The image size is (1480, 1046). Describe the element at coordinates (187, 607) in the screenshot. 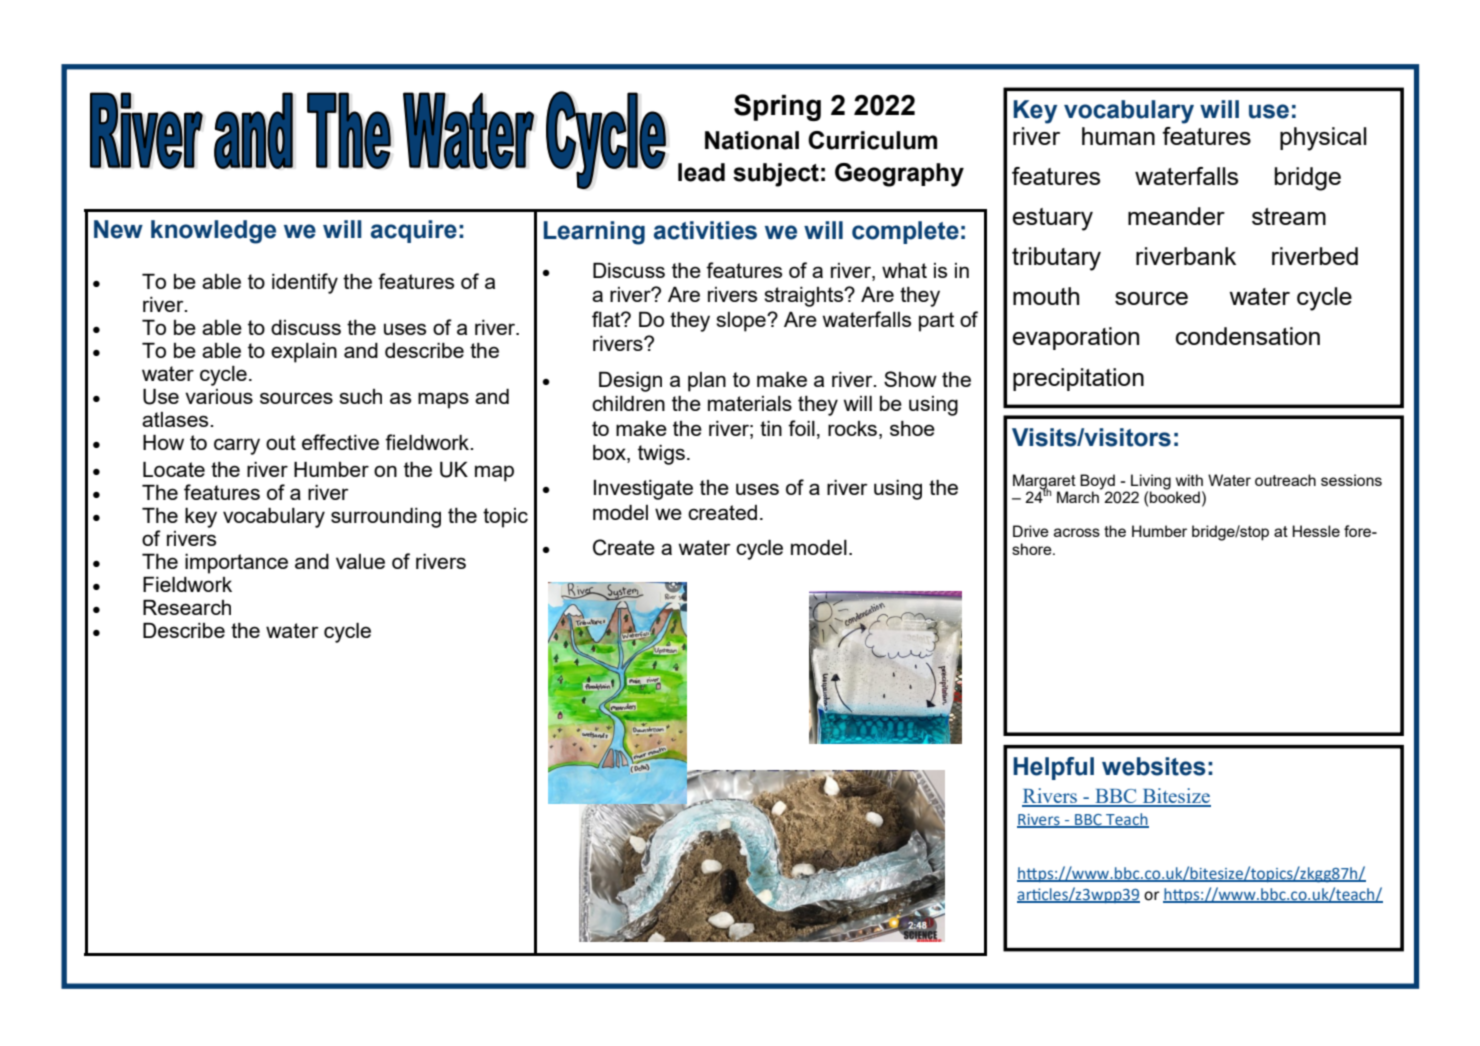

I see `Research` at that location.
